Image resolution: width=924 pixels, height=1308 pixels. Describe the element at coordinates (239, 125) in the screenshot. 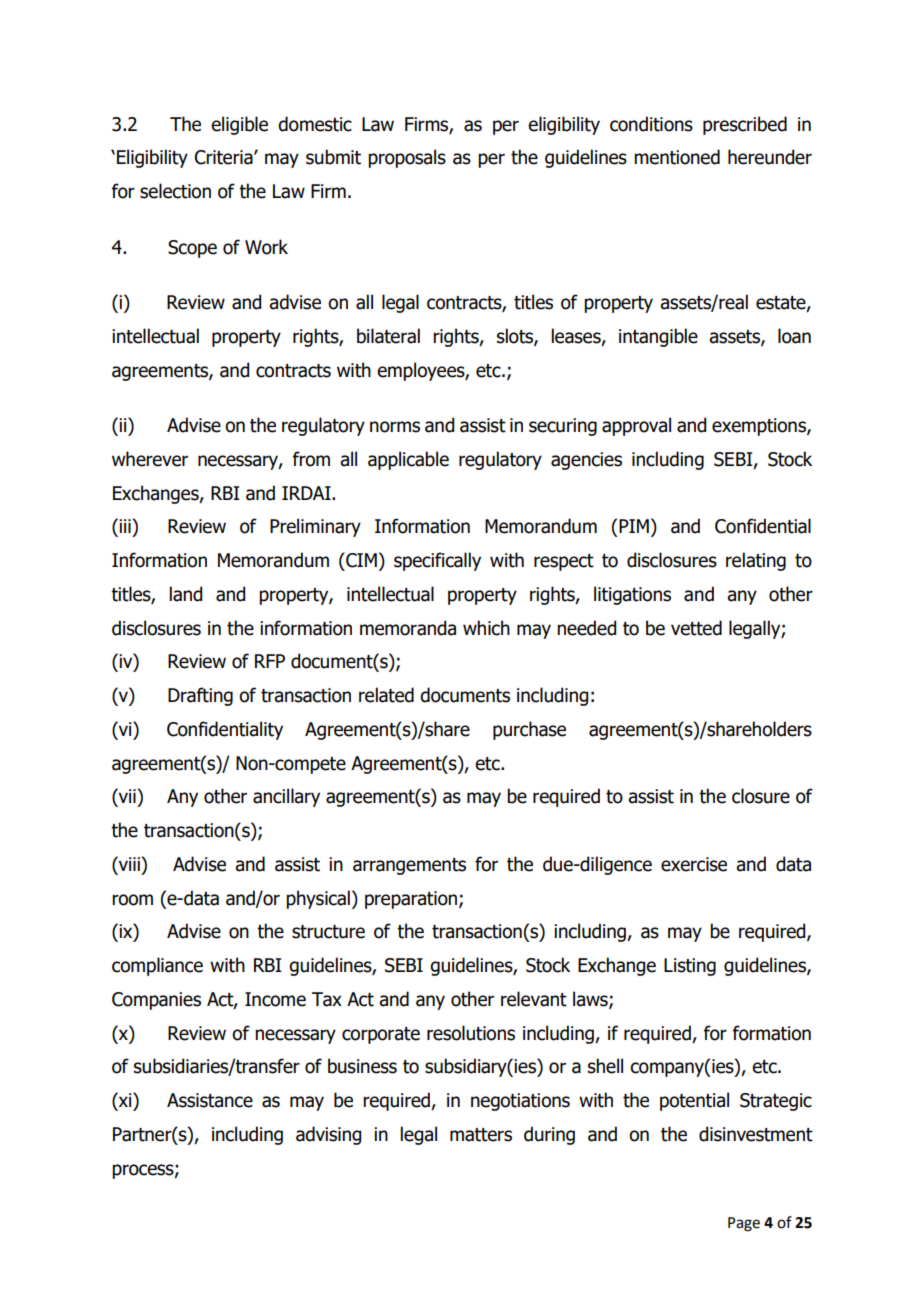

I see `eligible` at that location.
